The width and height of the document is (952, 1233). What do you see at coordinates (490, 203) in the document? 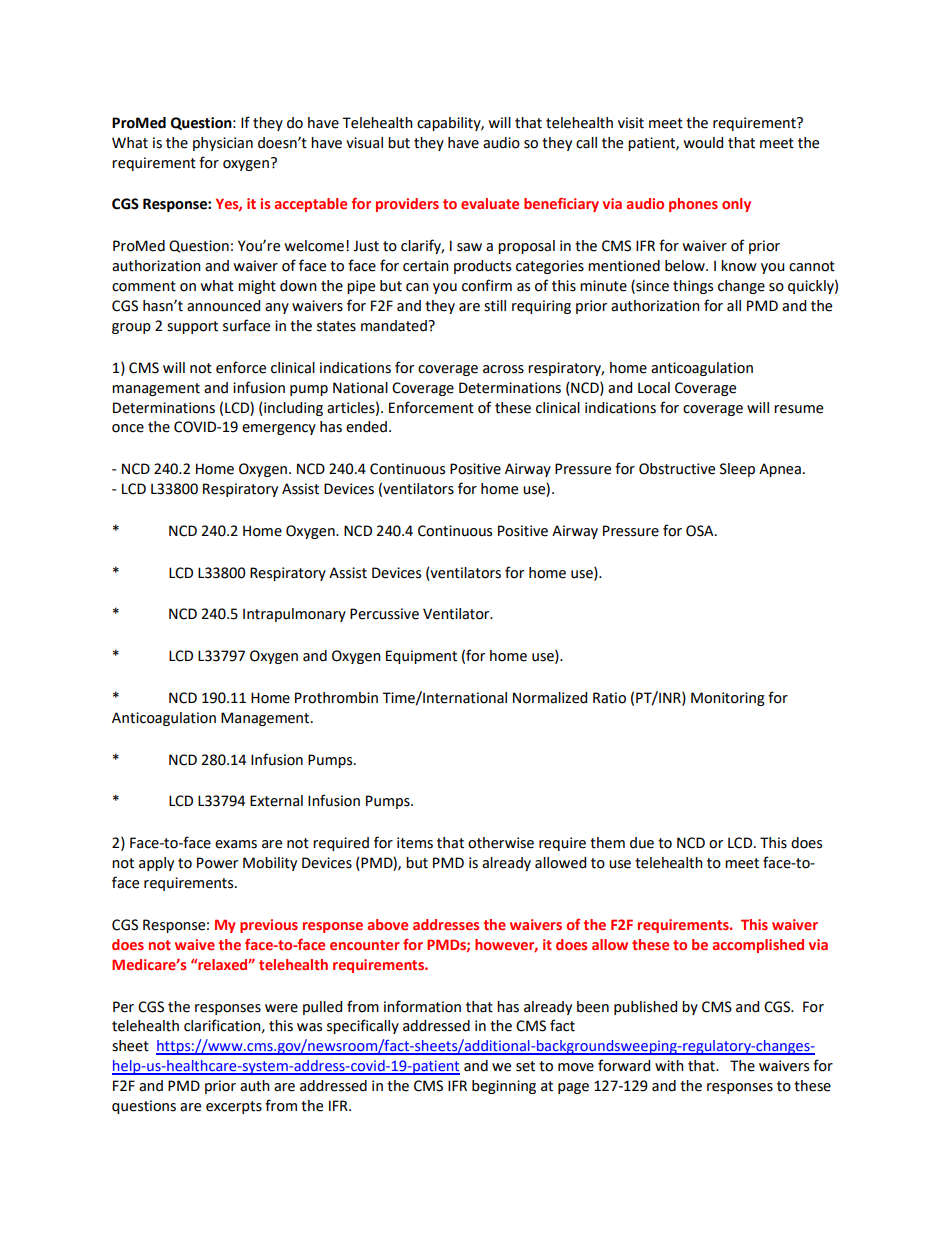
I see `evaluate` at bounding box center [490, 203].
